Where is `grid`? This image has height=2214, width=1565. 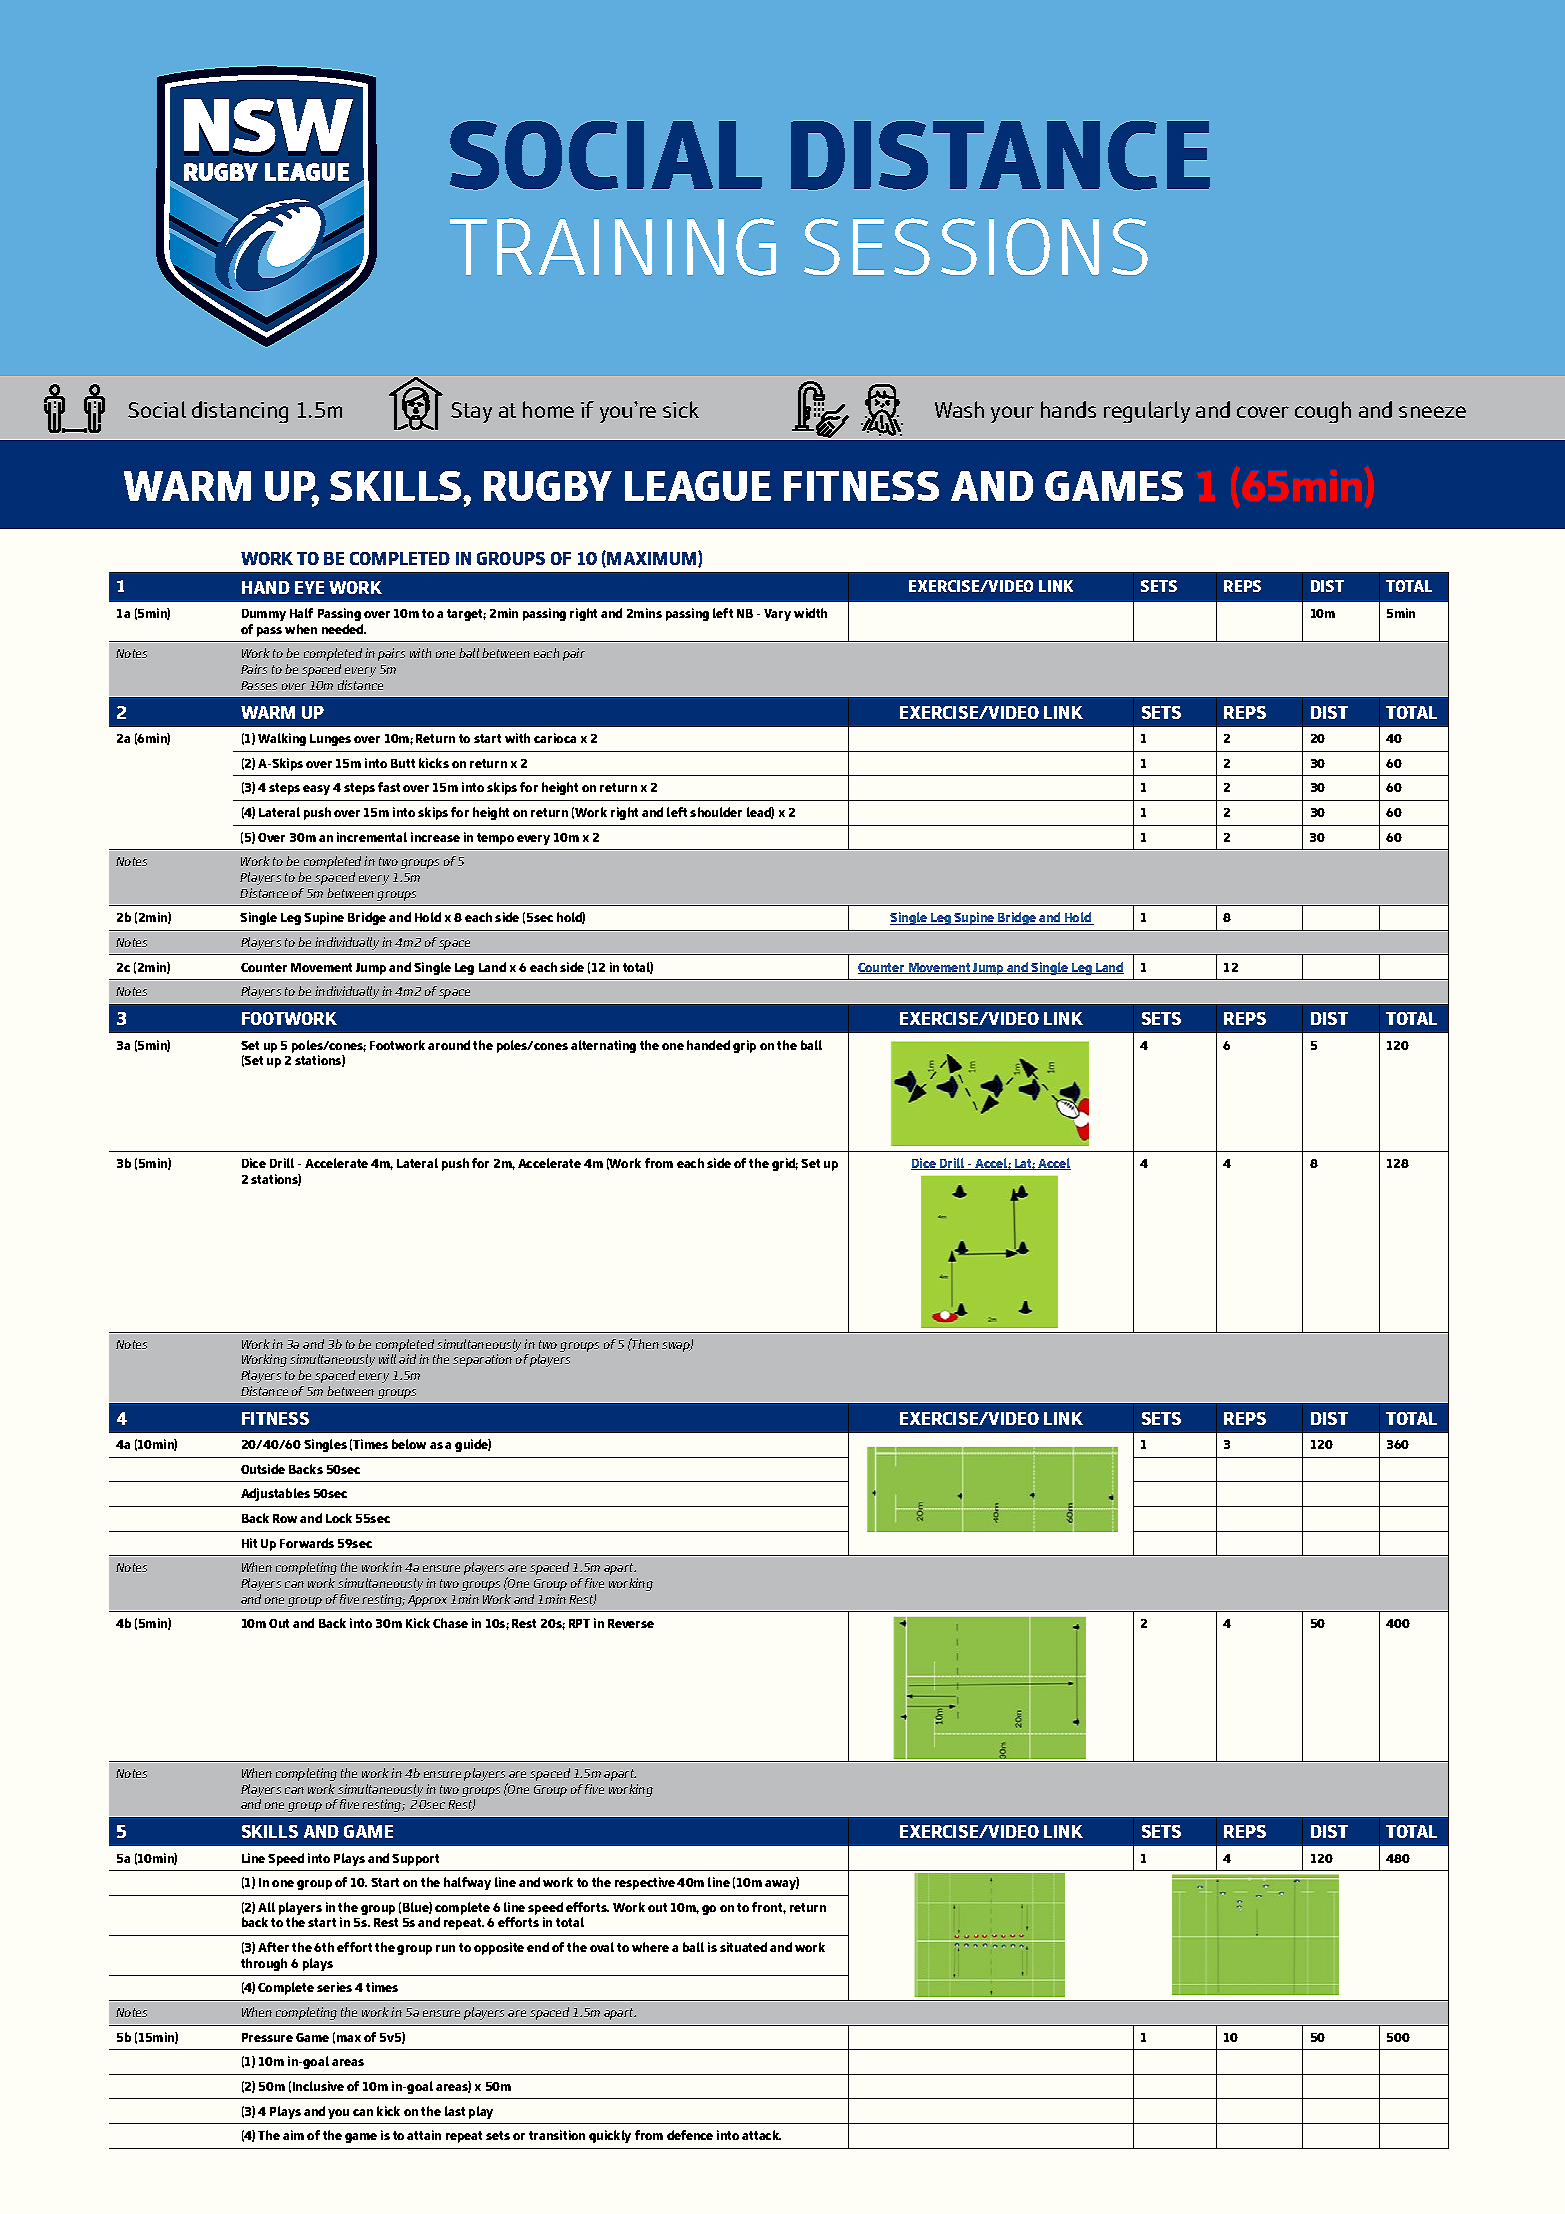
grid is located at coordinates (785, 1164).
